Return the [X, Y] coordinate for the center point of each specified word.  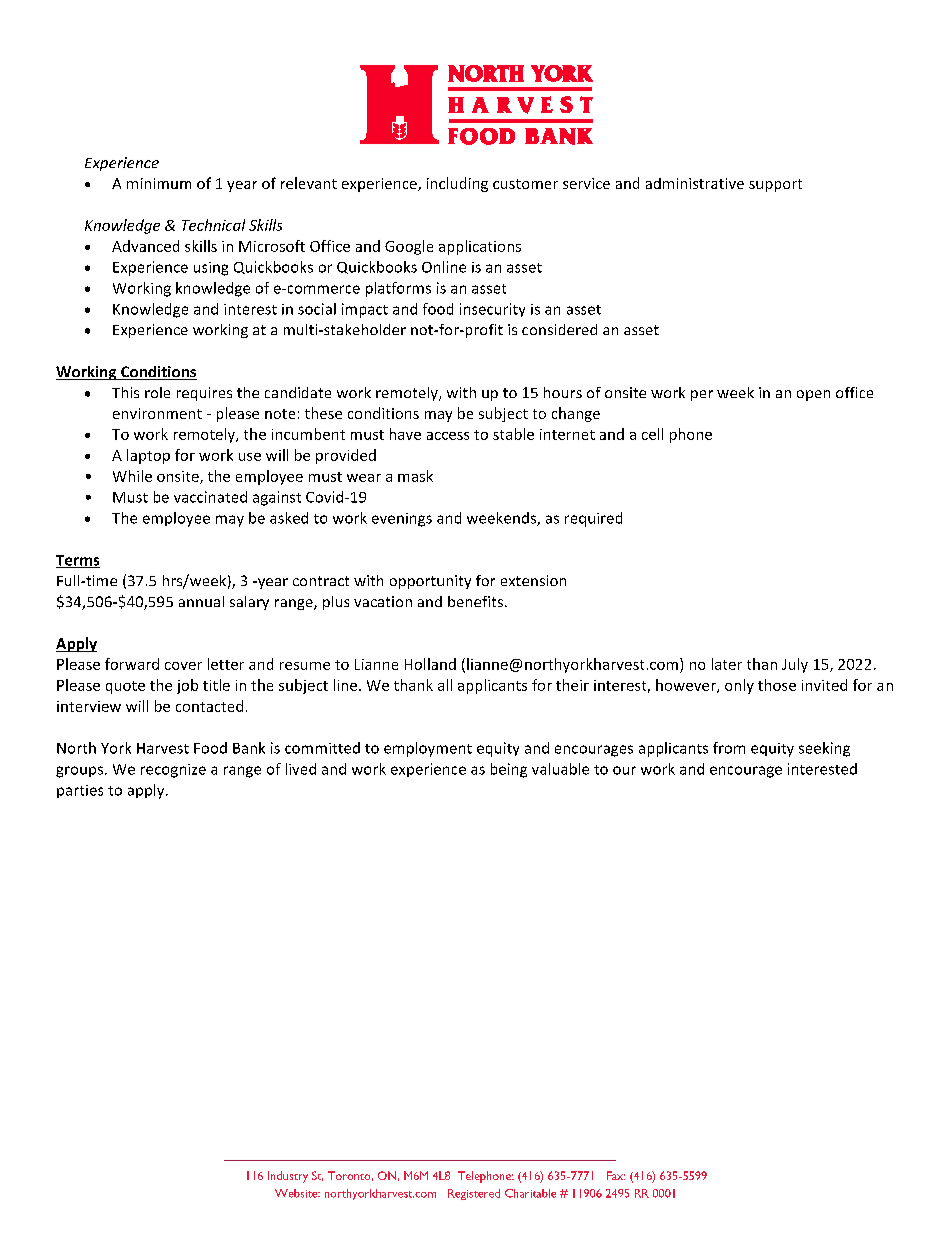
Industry [288, 1177]
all [445, 685]
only [739, 686]
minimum [159, 183]
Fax [616, 1175]
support [775, 185]
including [457, 184]
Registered [474, 1194]
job [187, 686]
